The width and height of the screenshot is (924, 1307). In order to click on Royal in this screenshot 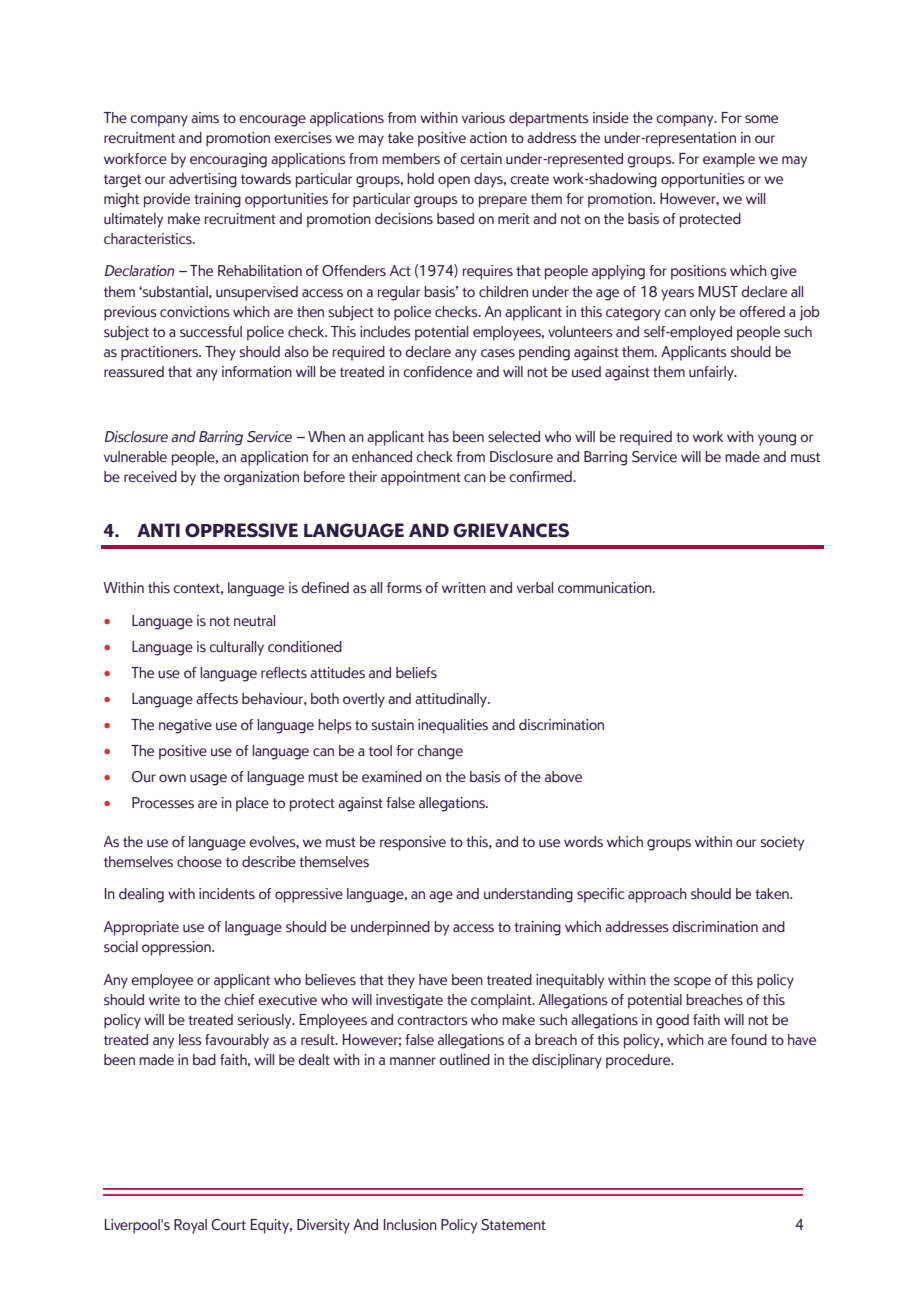, I will do `click(190, 1226)`.
